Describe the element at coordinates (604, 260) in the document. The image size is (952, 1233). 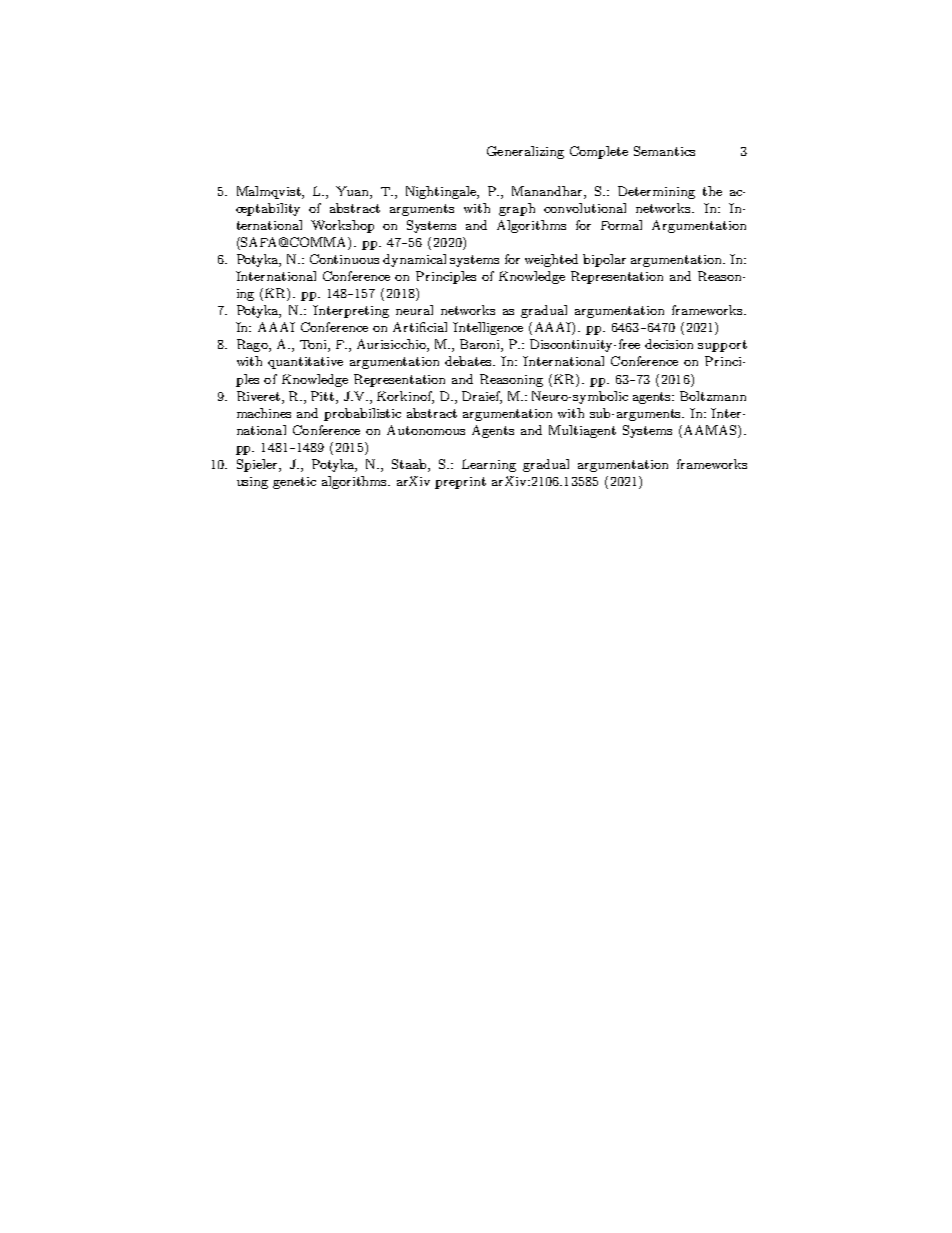
I see `bipolar` at that location.
